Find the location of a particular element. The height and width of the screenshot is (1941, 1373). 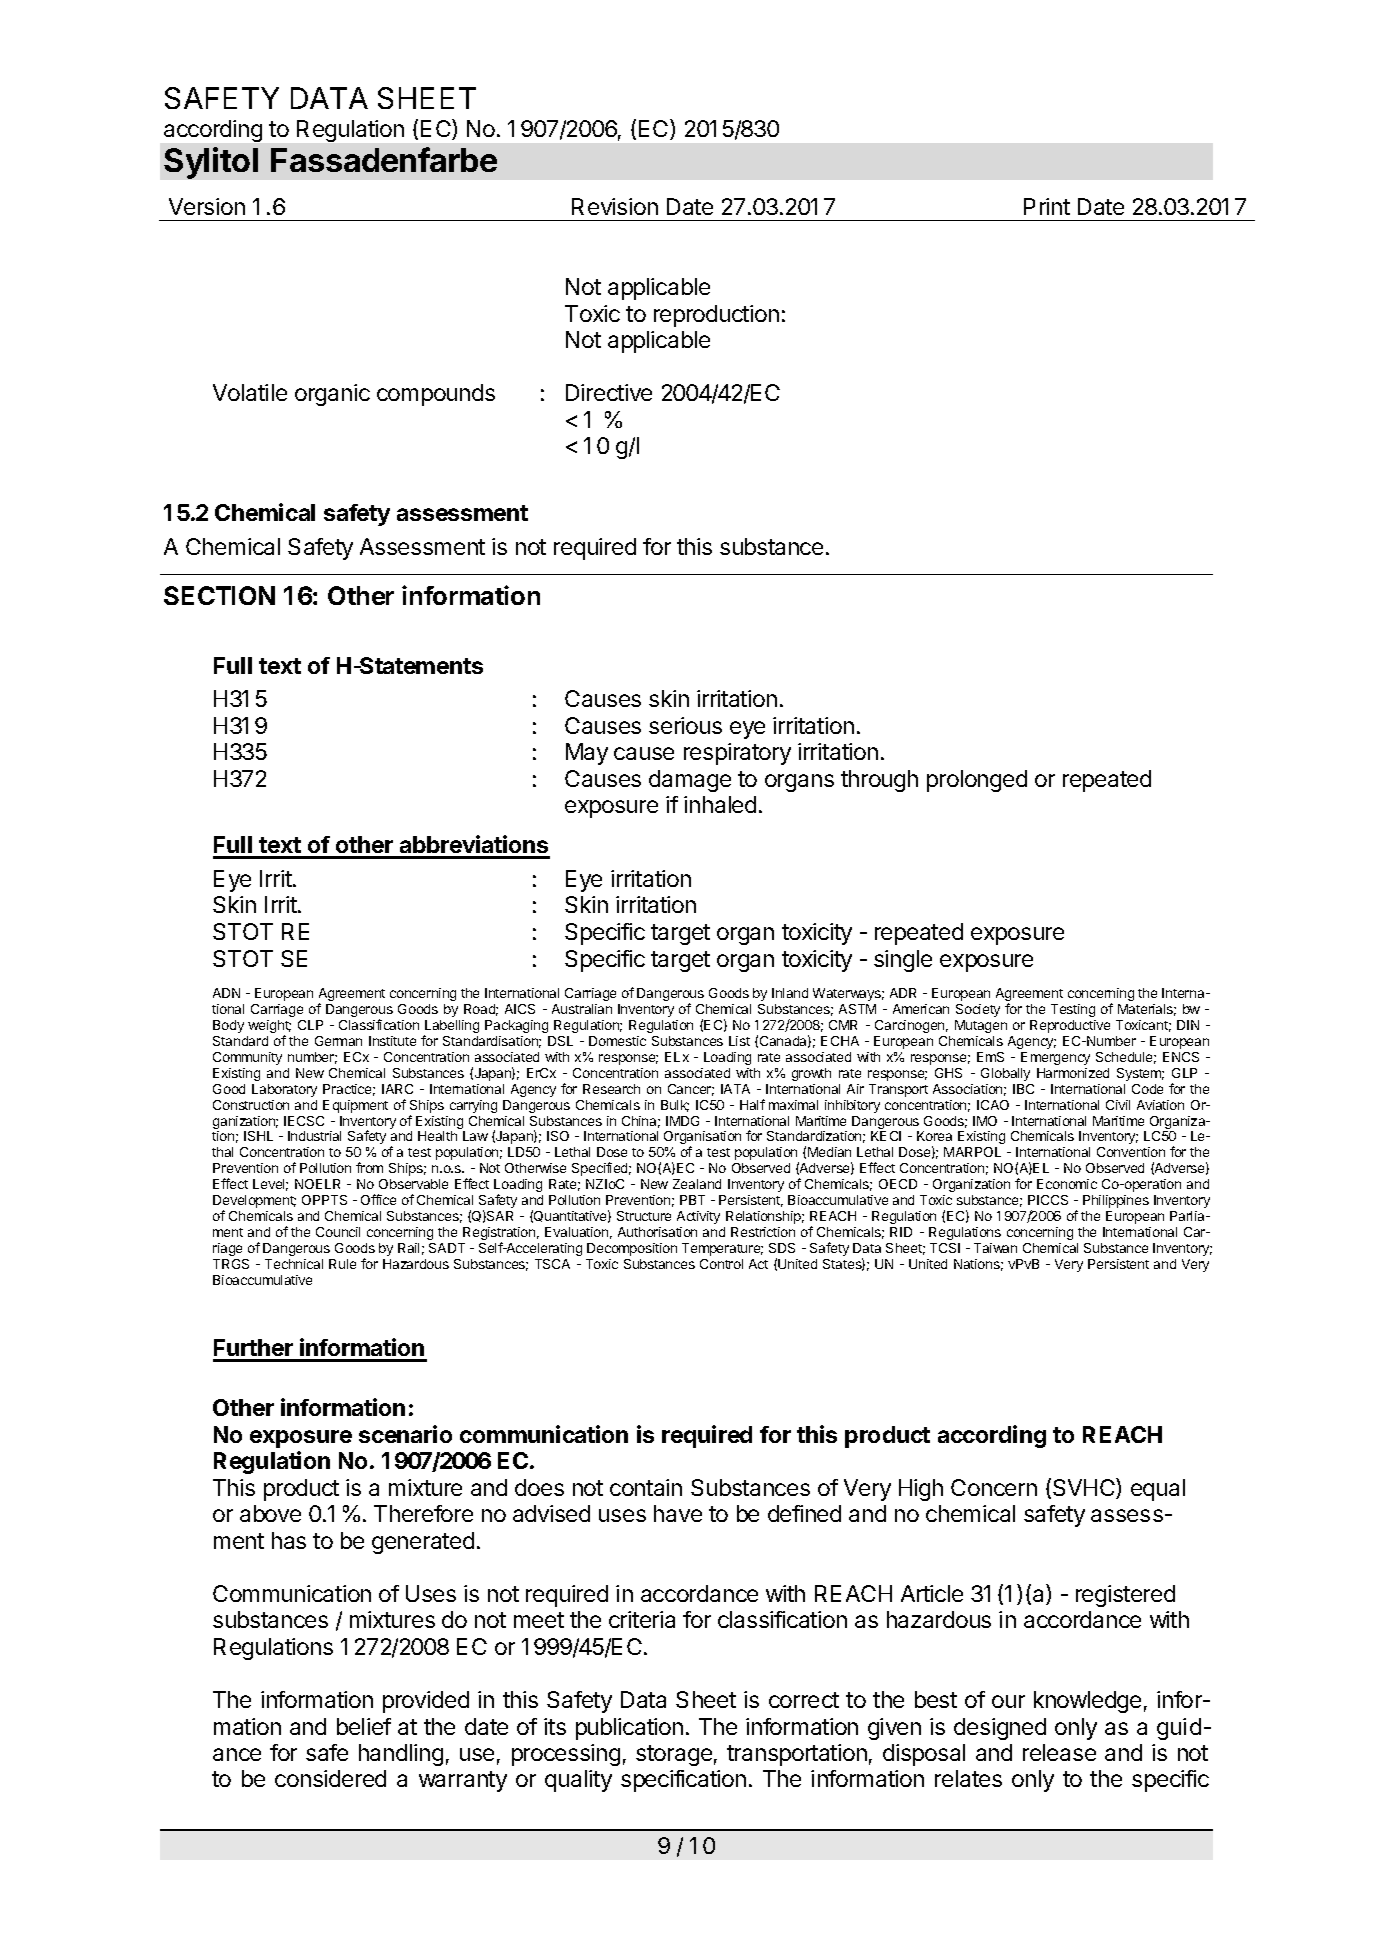

Revision is located at coordinates (615, 206).
